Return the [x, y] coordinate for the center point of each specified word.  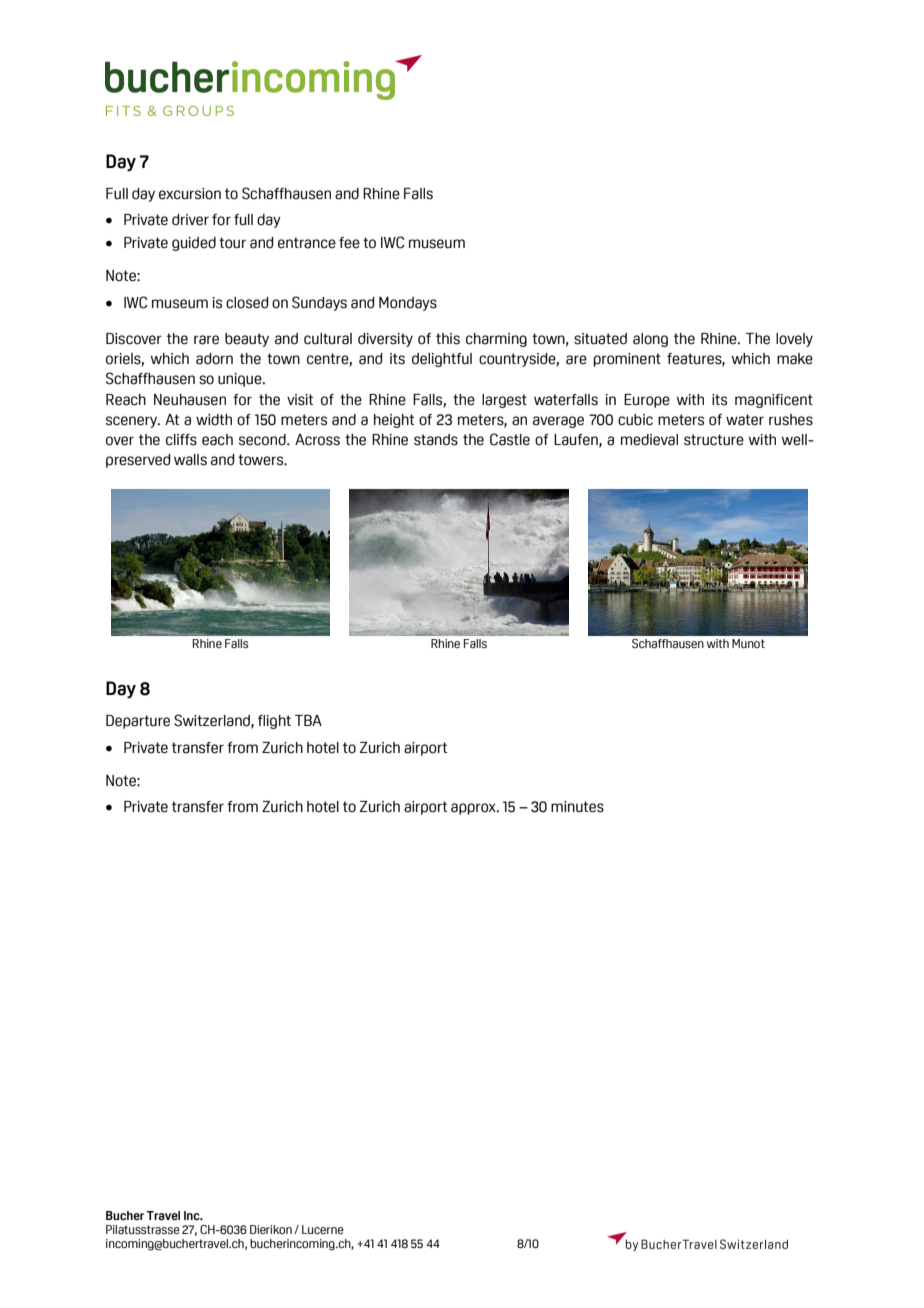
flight [274, 722]
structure [714, 440]
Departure [138, 722]
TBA [308, 720]
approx [474, 809]
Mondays [408, 304]
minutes [577, 807]
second [263, 440]
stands [436, 440]
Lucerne [323, 1229]
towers [262, 460]
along [650, 340]
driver [190, 220]
